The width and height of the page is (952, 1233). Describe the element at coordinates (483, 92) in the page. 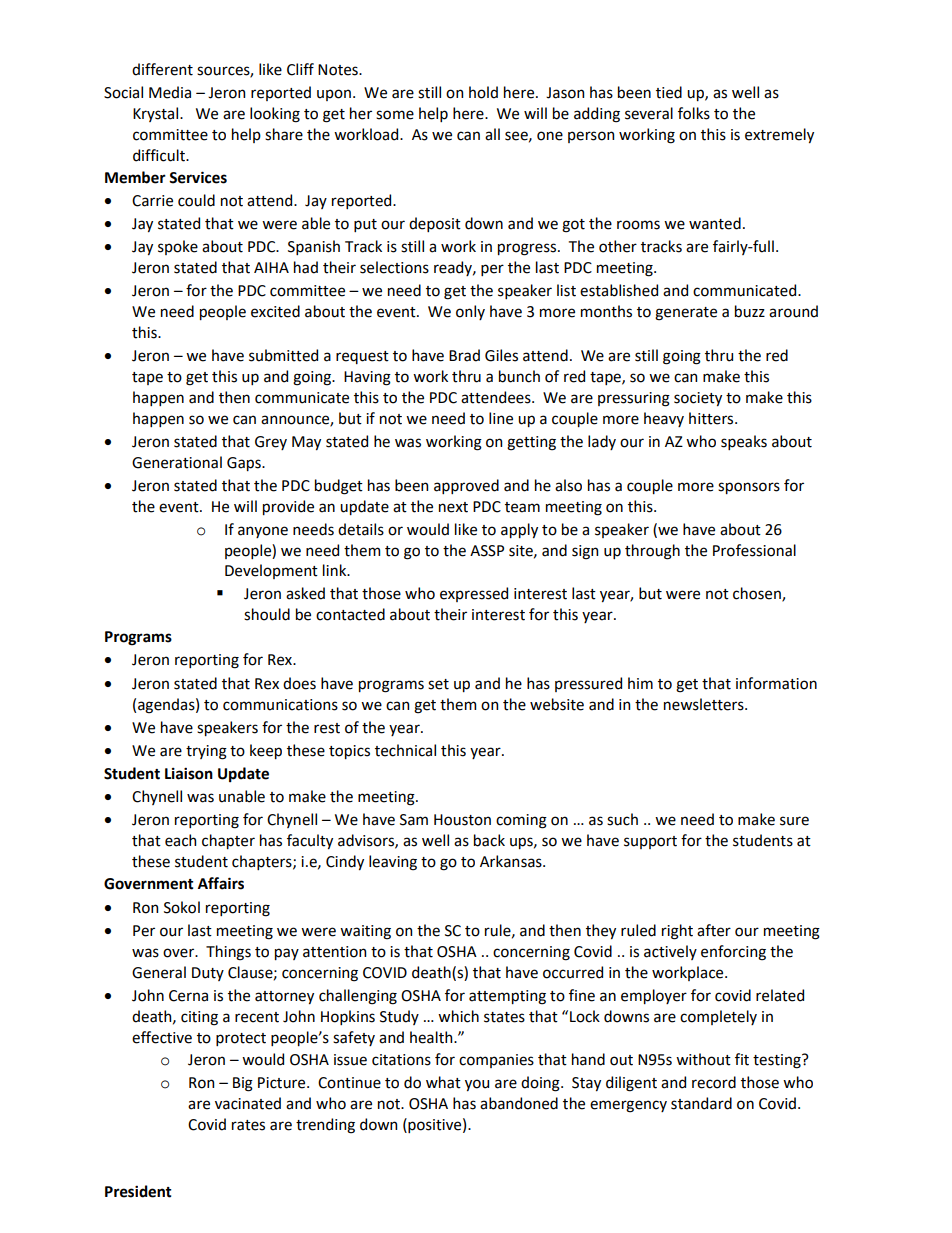

I see `hold` at that location.
